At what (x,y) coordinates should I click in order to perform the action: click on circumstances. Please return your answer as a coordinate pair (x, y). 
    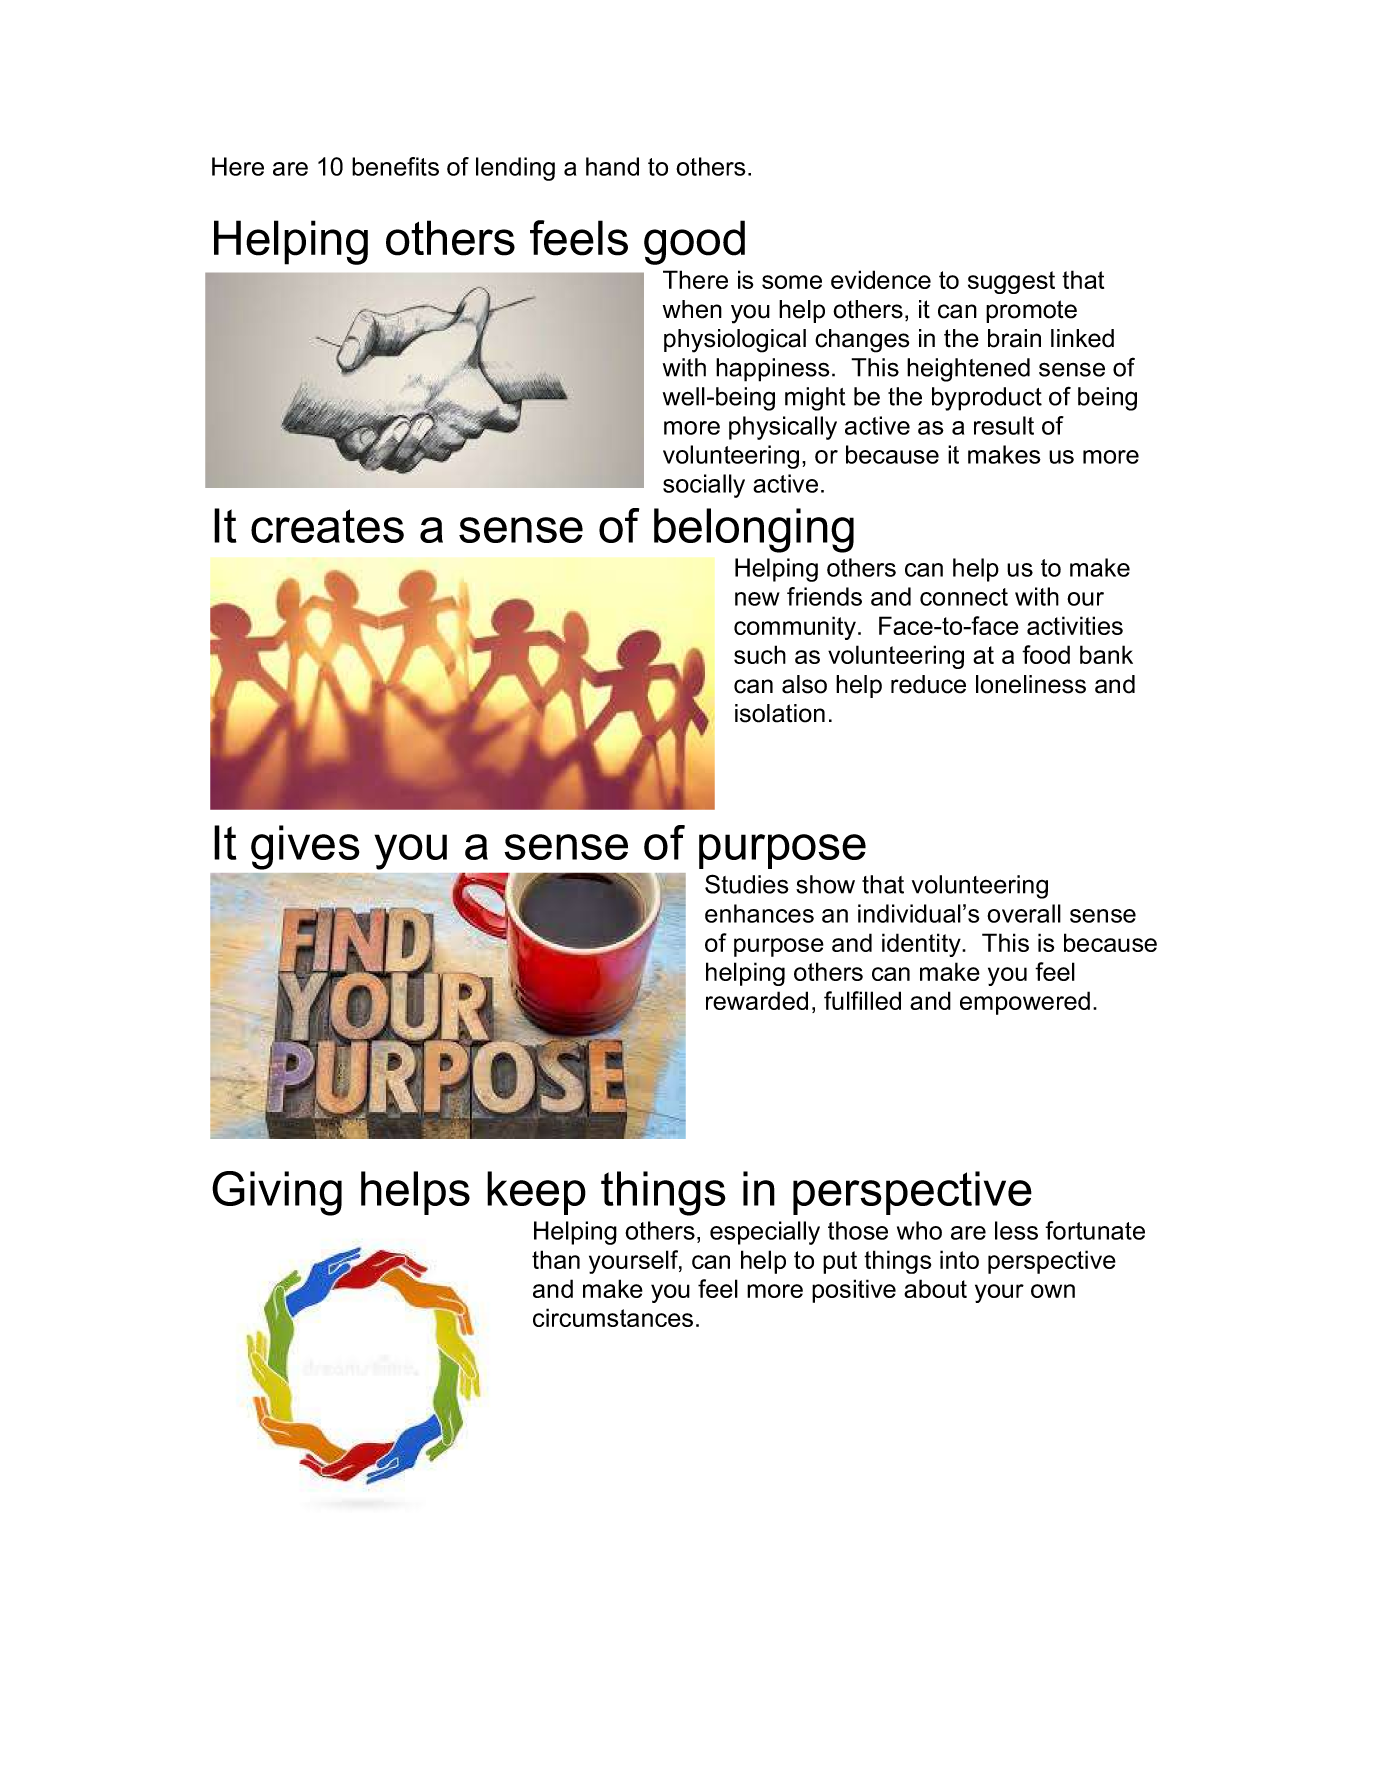
    Looking at the image, I should click on (613, 1317).
